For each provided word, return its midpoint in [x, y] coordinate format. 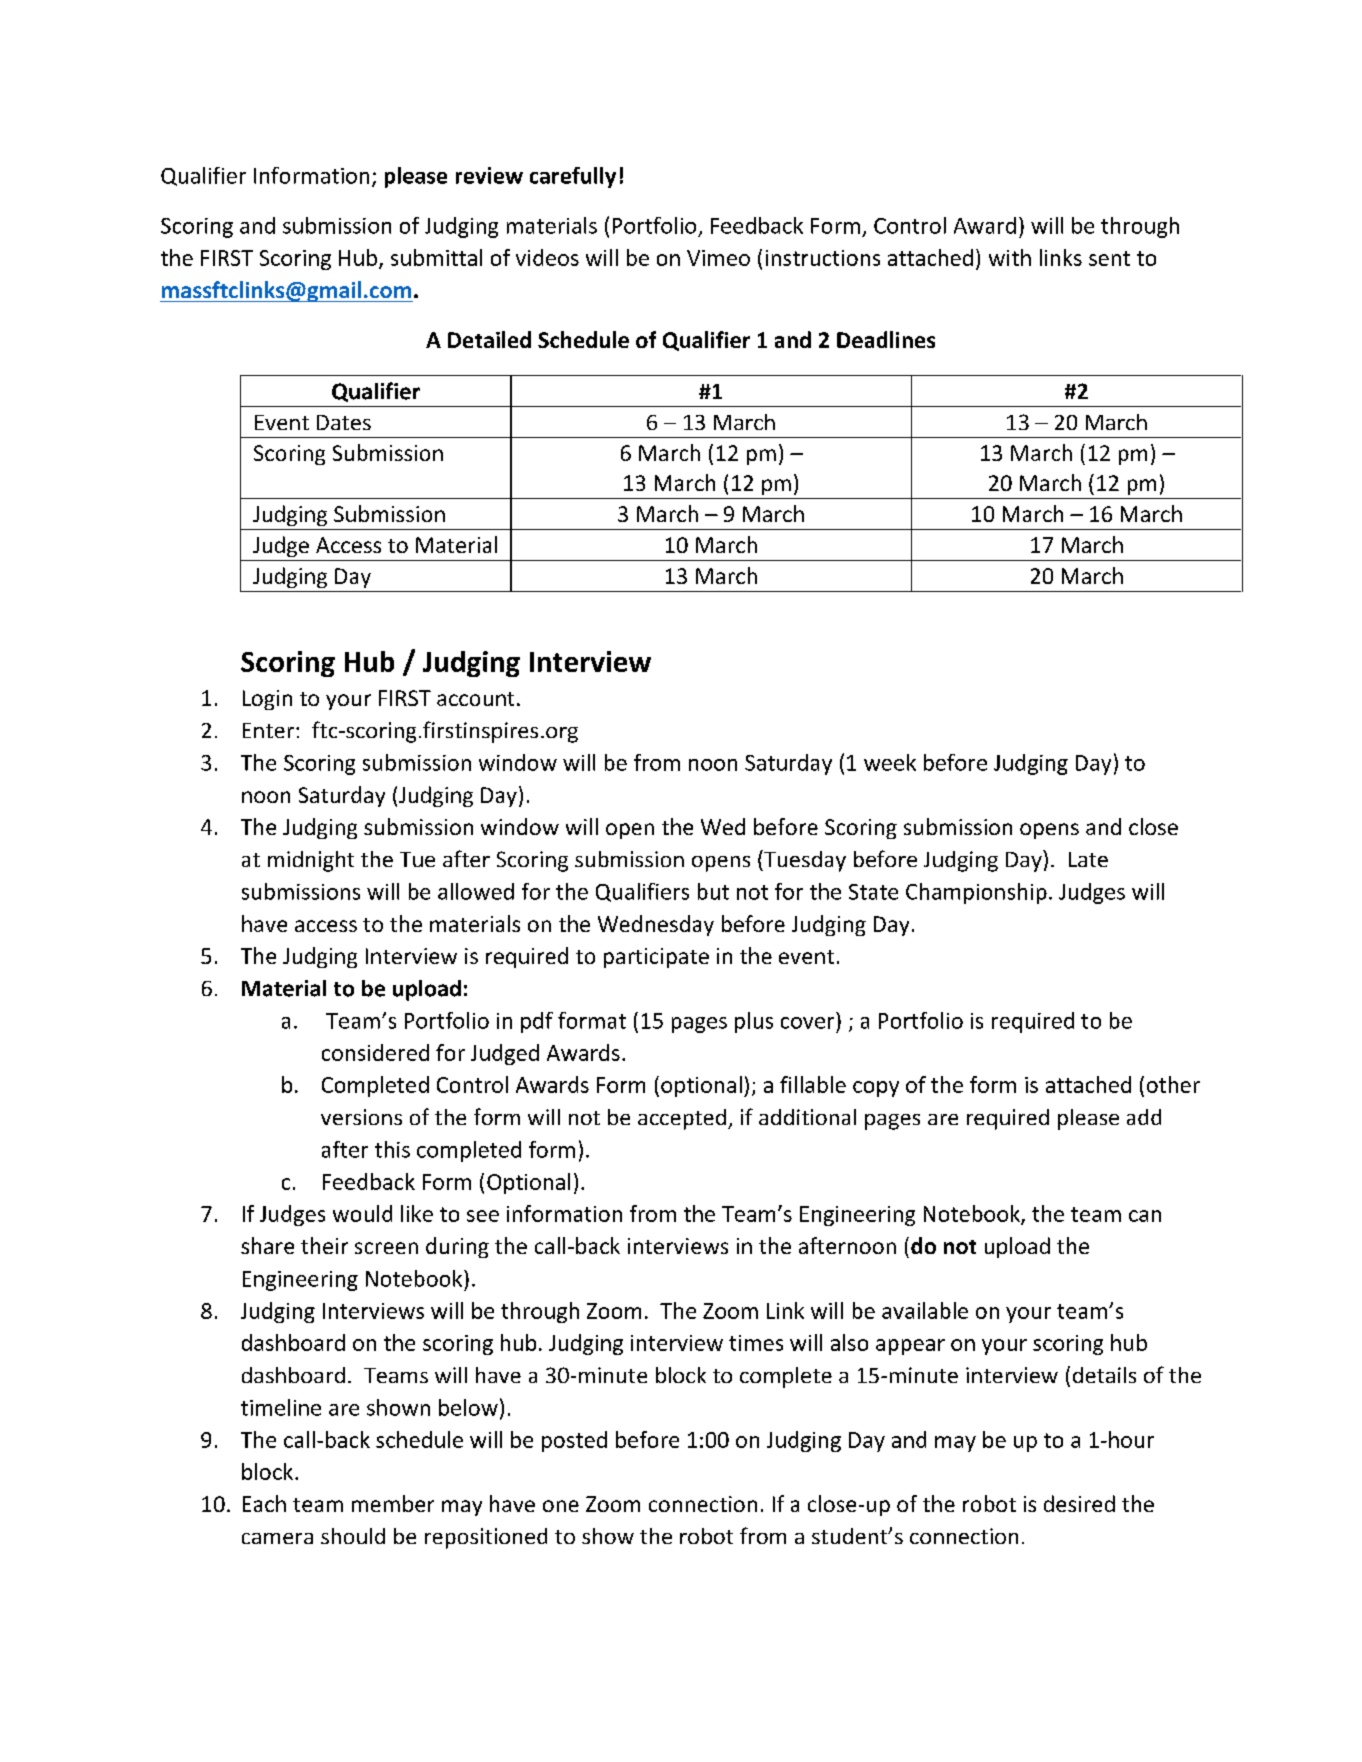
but [713, 891]
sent [1109, 258]
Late [1088, 859]
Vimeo [718, 258]
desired [1079, 1503]
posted [574, 1441]
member [393, 1503]
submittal [436, 257]
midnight [311, 861]
